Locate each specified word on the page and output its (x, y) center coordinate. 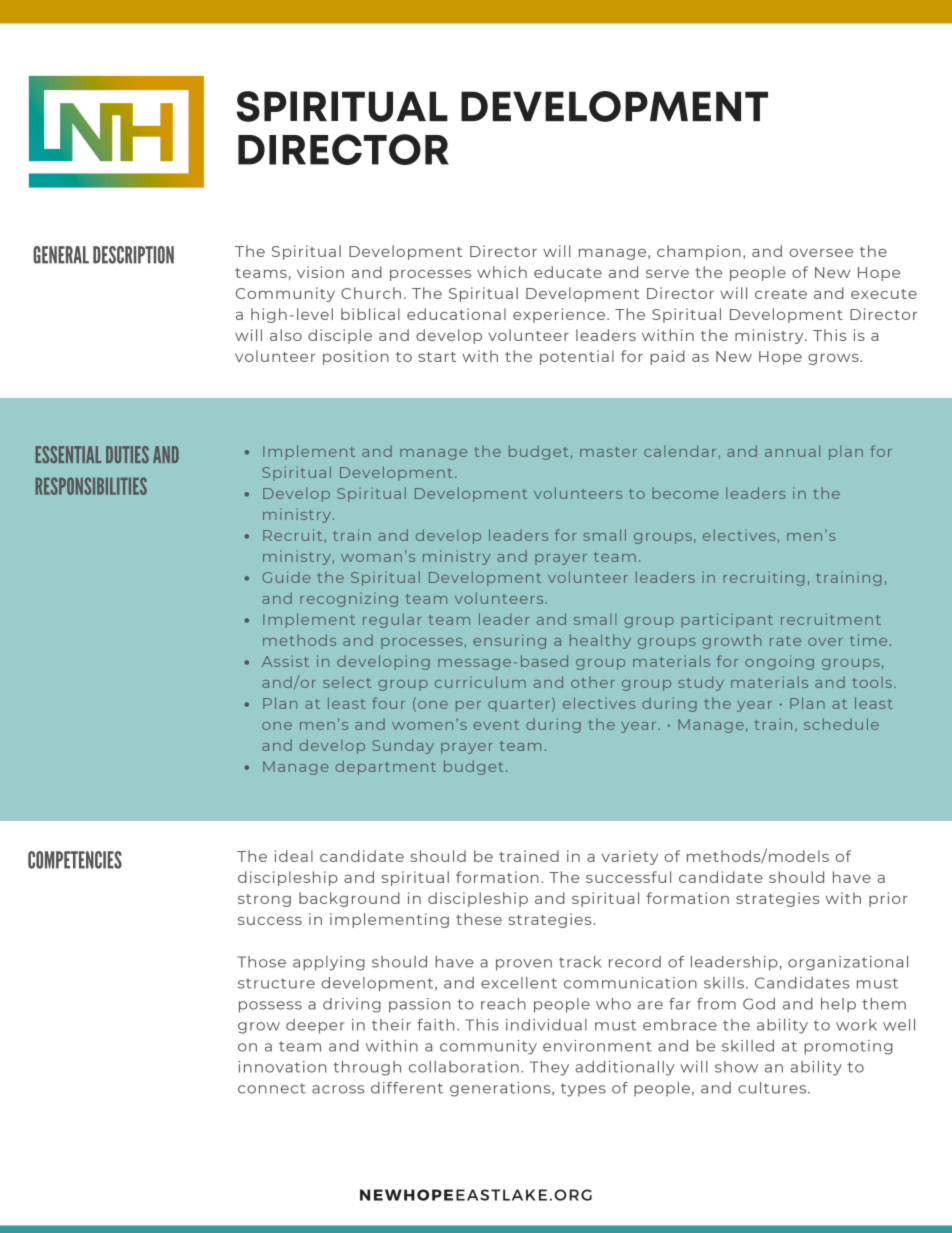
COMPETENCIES (75, 860)
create (781, 294)
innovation (282, 1067)
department (386, 767)
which (502, 272)
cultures (773, 1088)
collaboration (464, 1067)
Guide (286, 577)
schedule (841, 724)
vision (320, 272)
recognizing (349, 599)
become (685, 493)
